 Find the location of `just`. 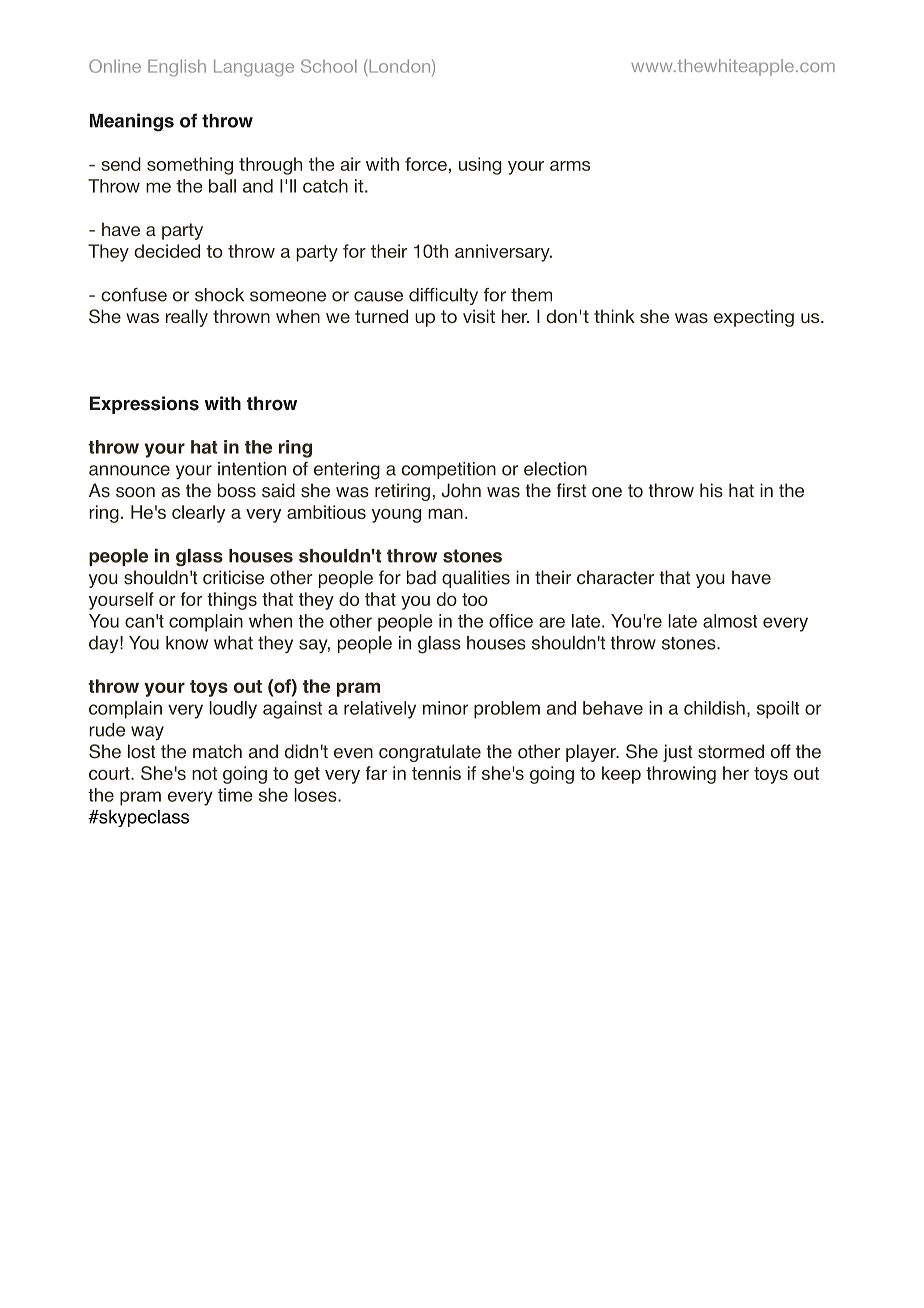

just is located at coordinates (677, 753).
